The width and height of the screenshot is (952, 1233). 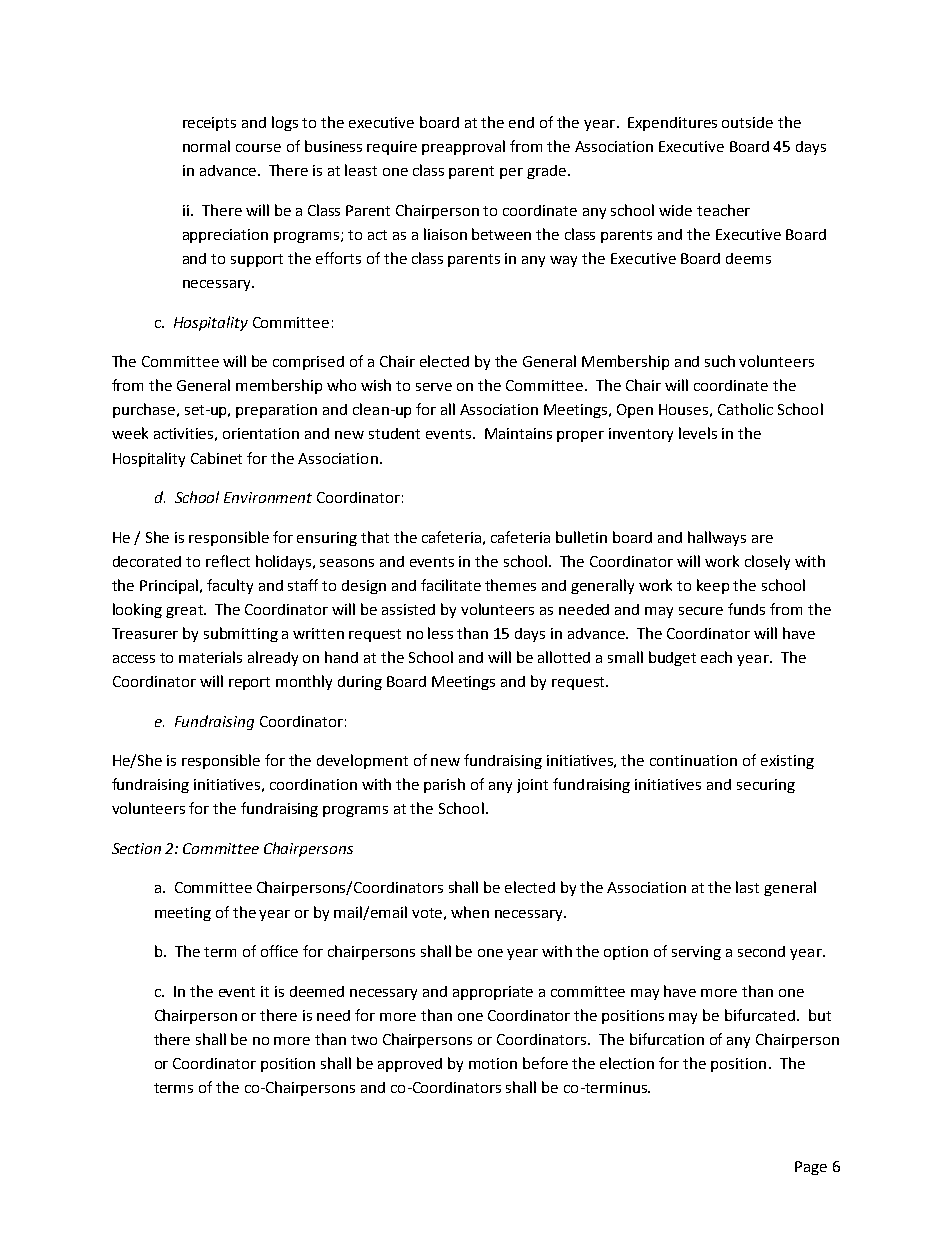 I want to click on preapproval, so click(x=463, y=147).
